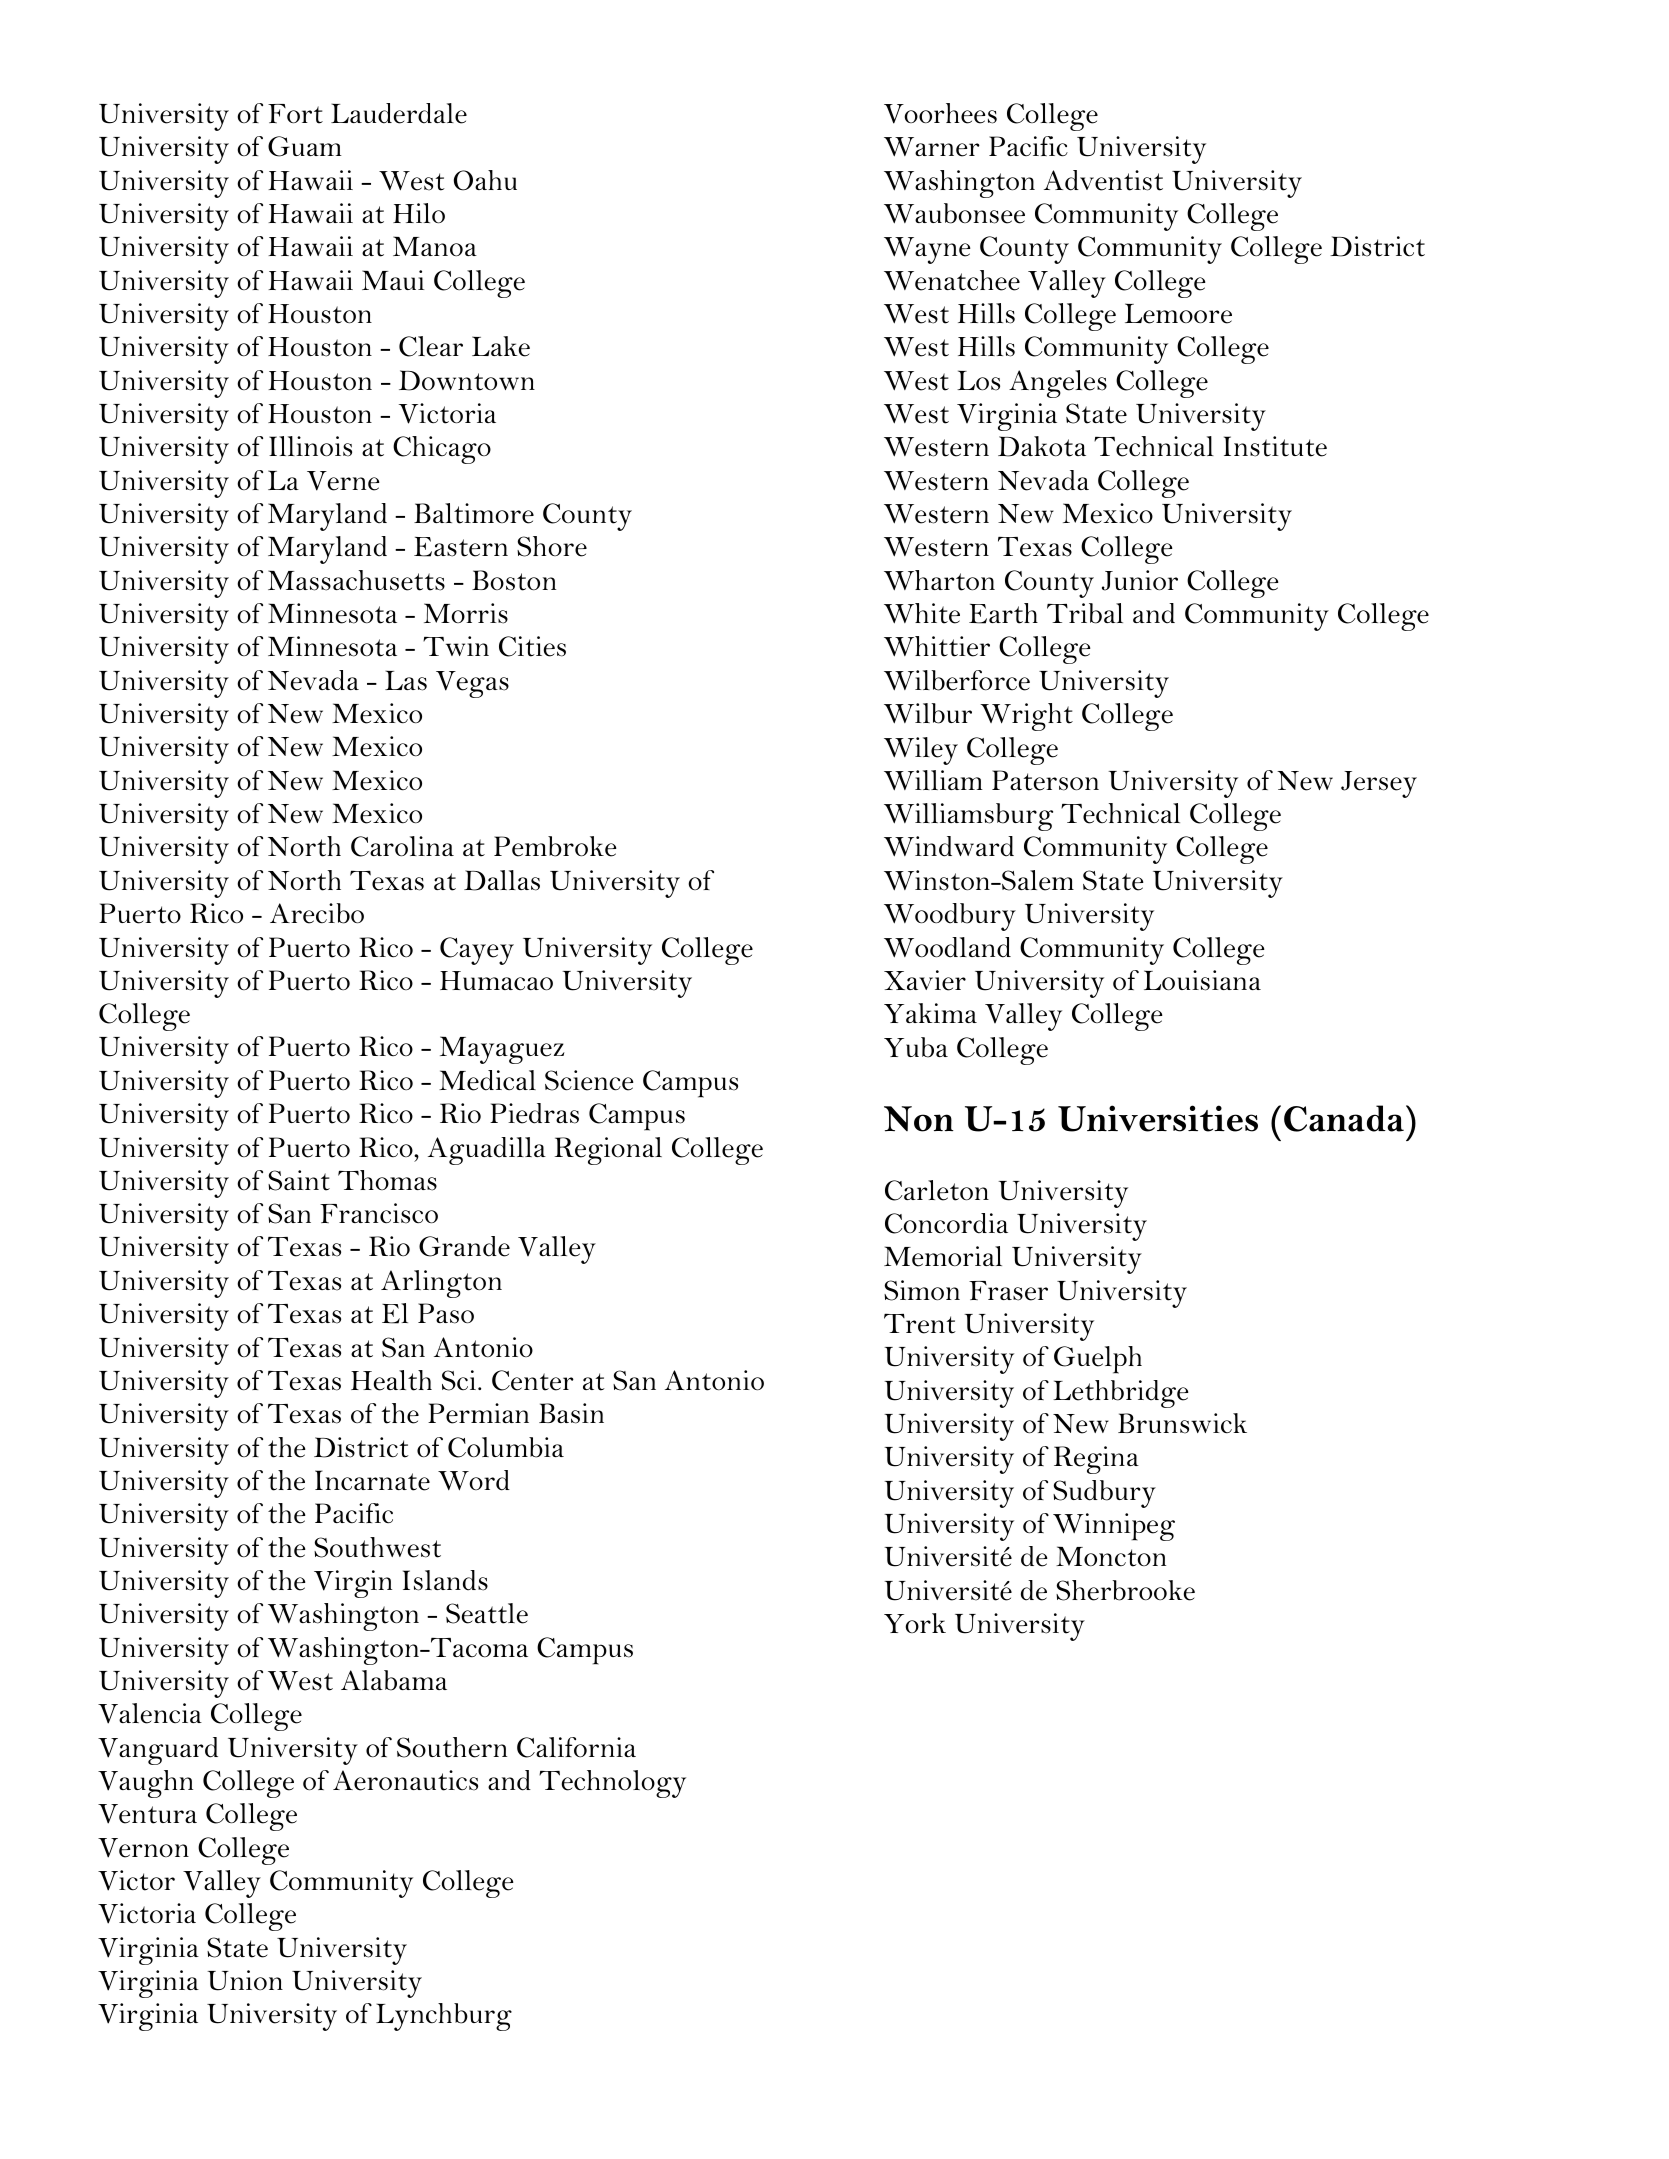 This image has height=2159, width=1669. I want to click on Guam, so click(305, 146).
